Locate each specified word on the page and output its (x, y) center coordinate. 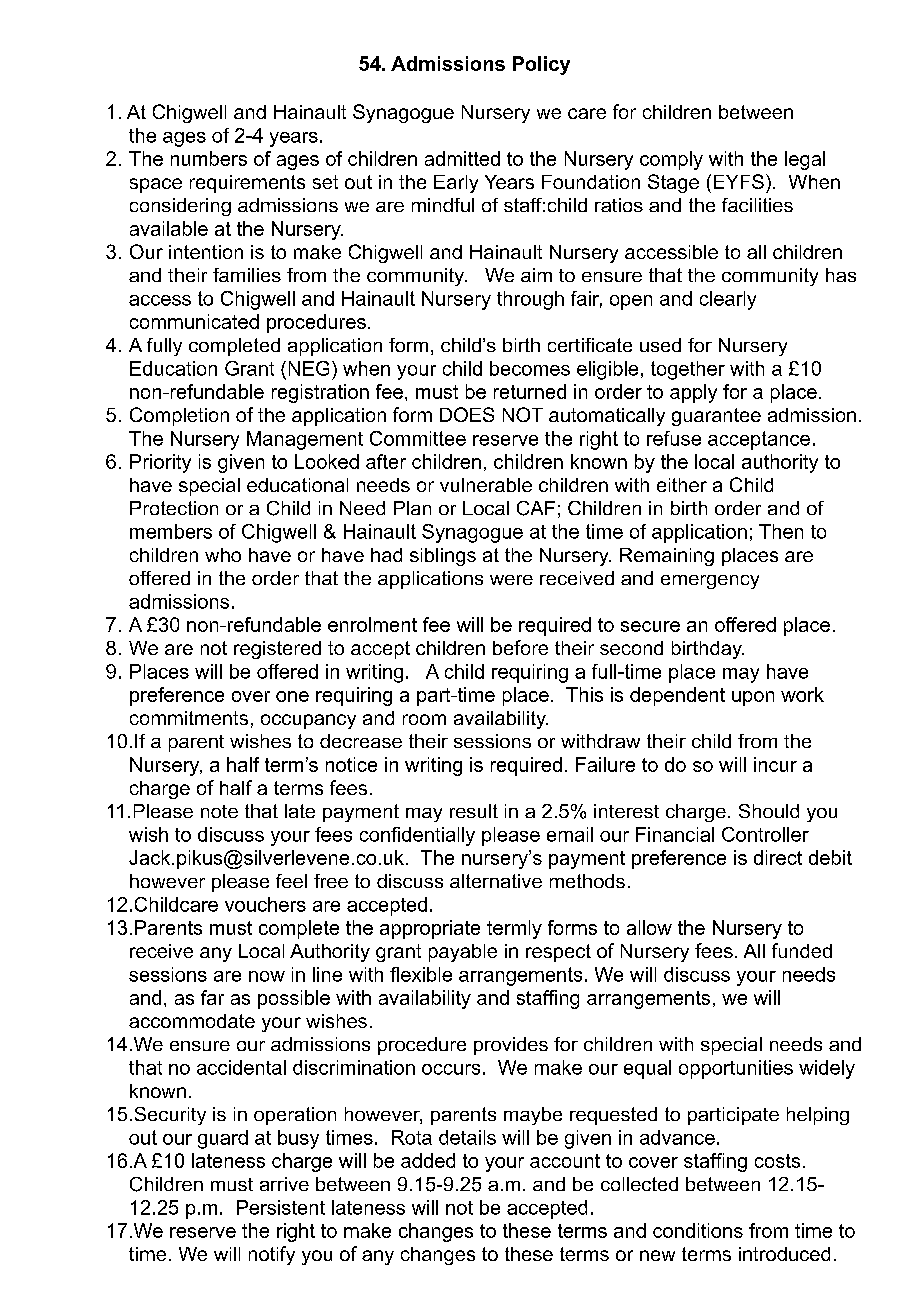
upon (753, 698)
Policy (541, 65)
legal (805, 160)
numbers (209, 158)
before (520, 647)
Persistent (281, 1207)
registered (277, 650)
